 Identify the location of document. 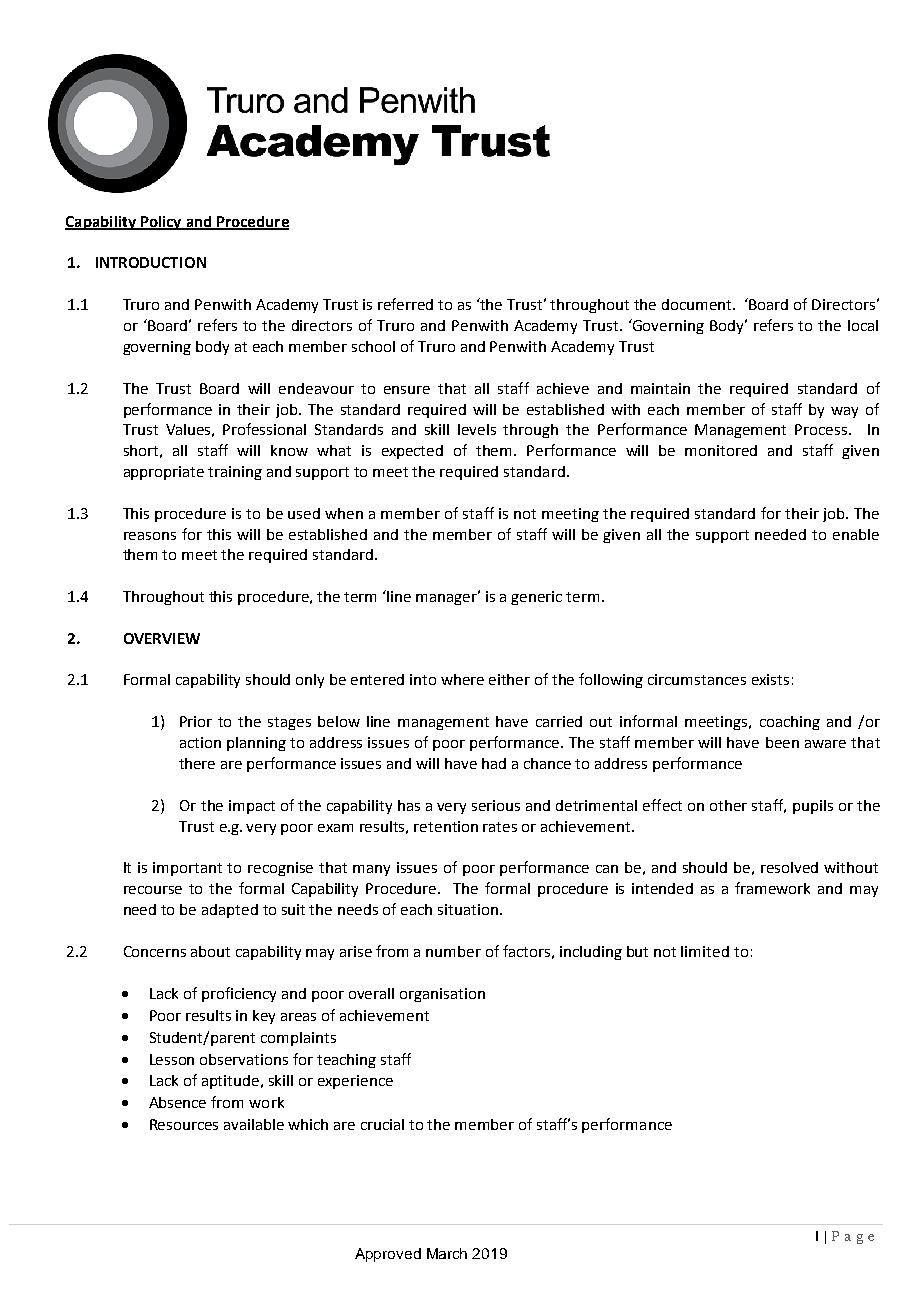
(698, 304).
